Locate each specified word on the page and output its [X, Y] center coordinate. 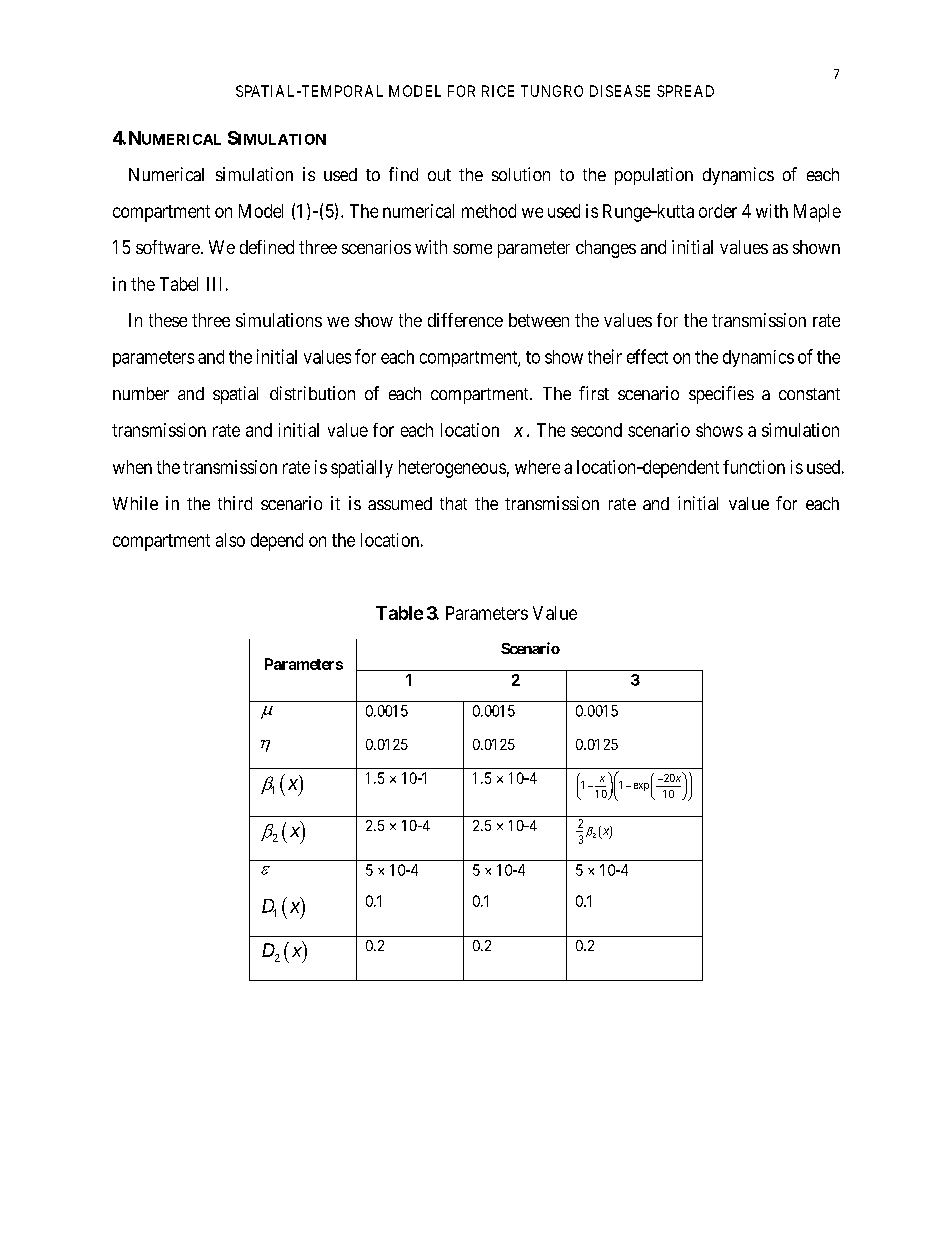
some [472, 249]
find [403, 174]
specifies [721, 395]
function [754, 467]
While [135, 503]
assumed [400, 503]
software [168, 247]
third [235, 503]
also [230, 540]
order [718, 211]
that [453, 503]
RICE [498, 91]
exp [641, 787]
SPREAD [685, 91]
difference [465, 320]
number [141, 393]
